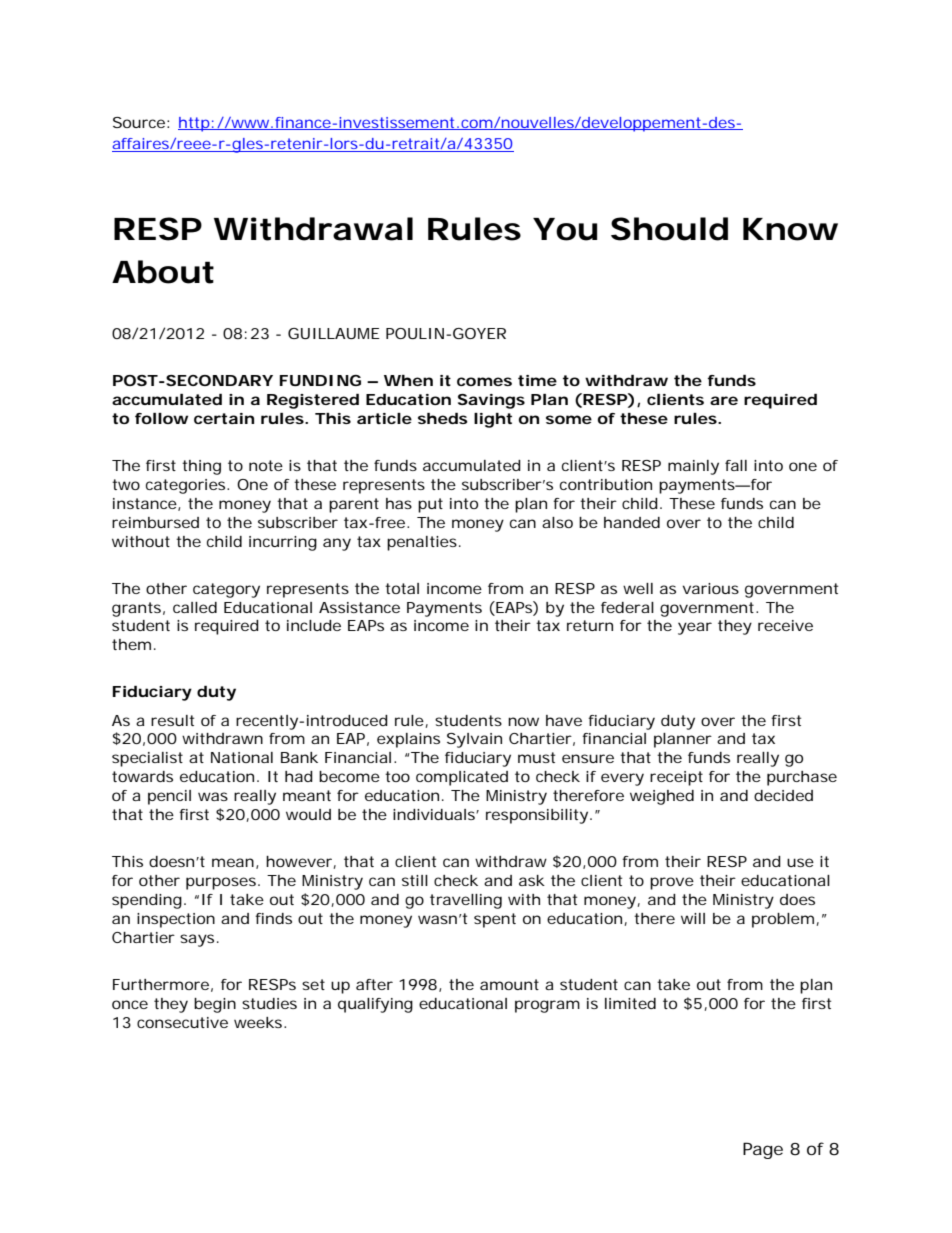  What do you see at coordinates (195, 607) in the document?
I see `called` at bounding box center [195, 607].
